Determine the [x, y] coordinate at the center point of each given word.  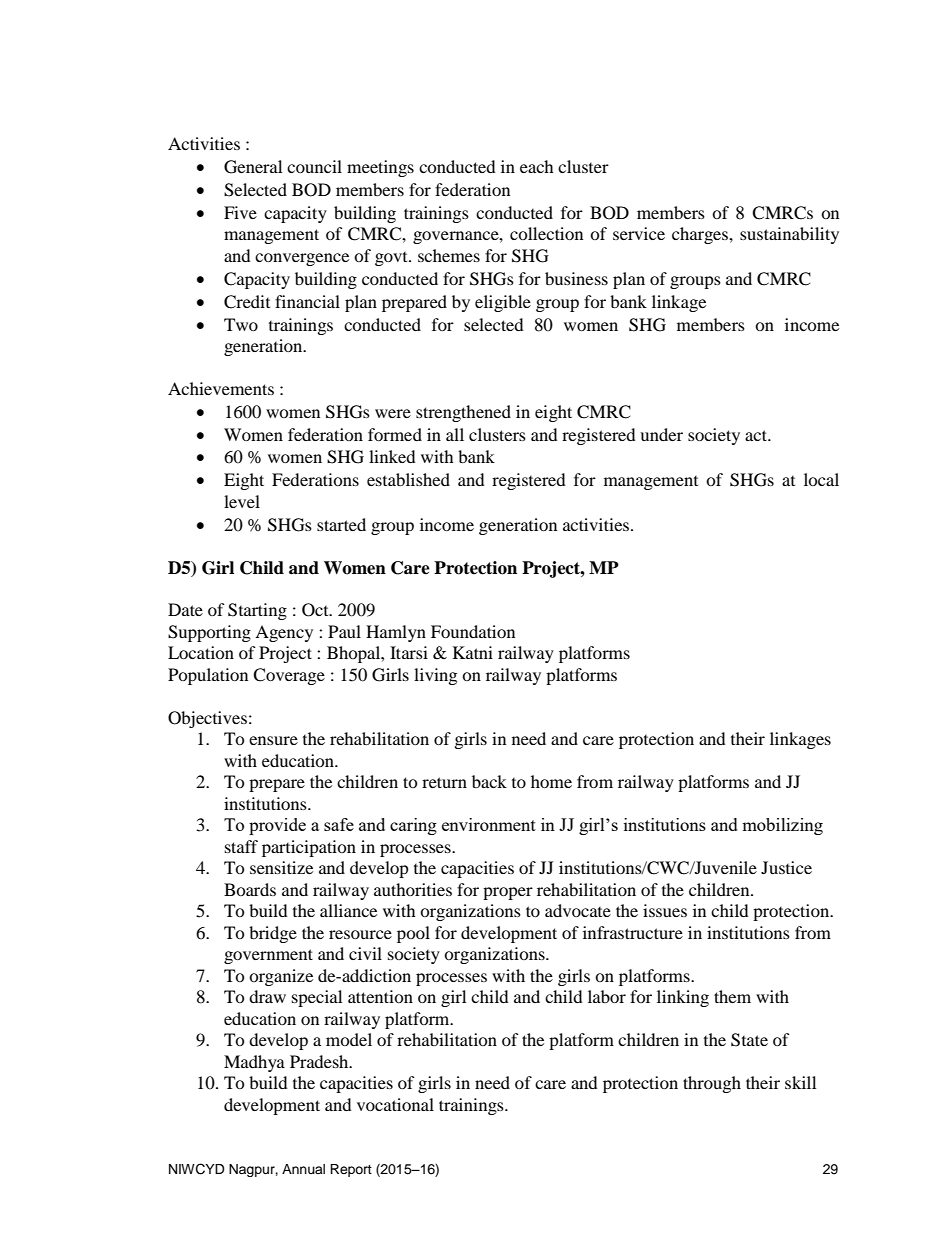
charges [701, 235]
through [712, 1084]
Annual [303, 1169]
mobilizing [782, 826]
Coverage [289, 676]
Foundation [473, 631]
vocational [395, 1104]
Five [240, 212]
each [537, 166]
